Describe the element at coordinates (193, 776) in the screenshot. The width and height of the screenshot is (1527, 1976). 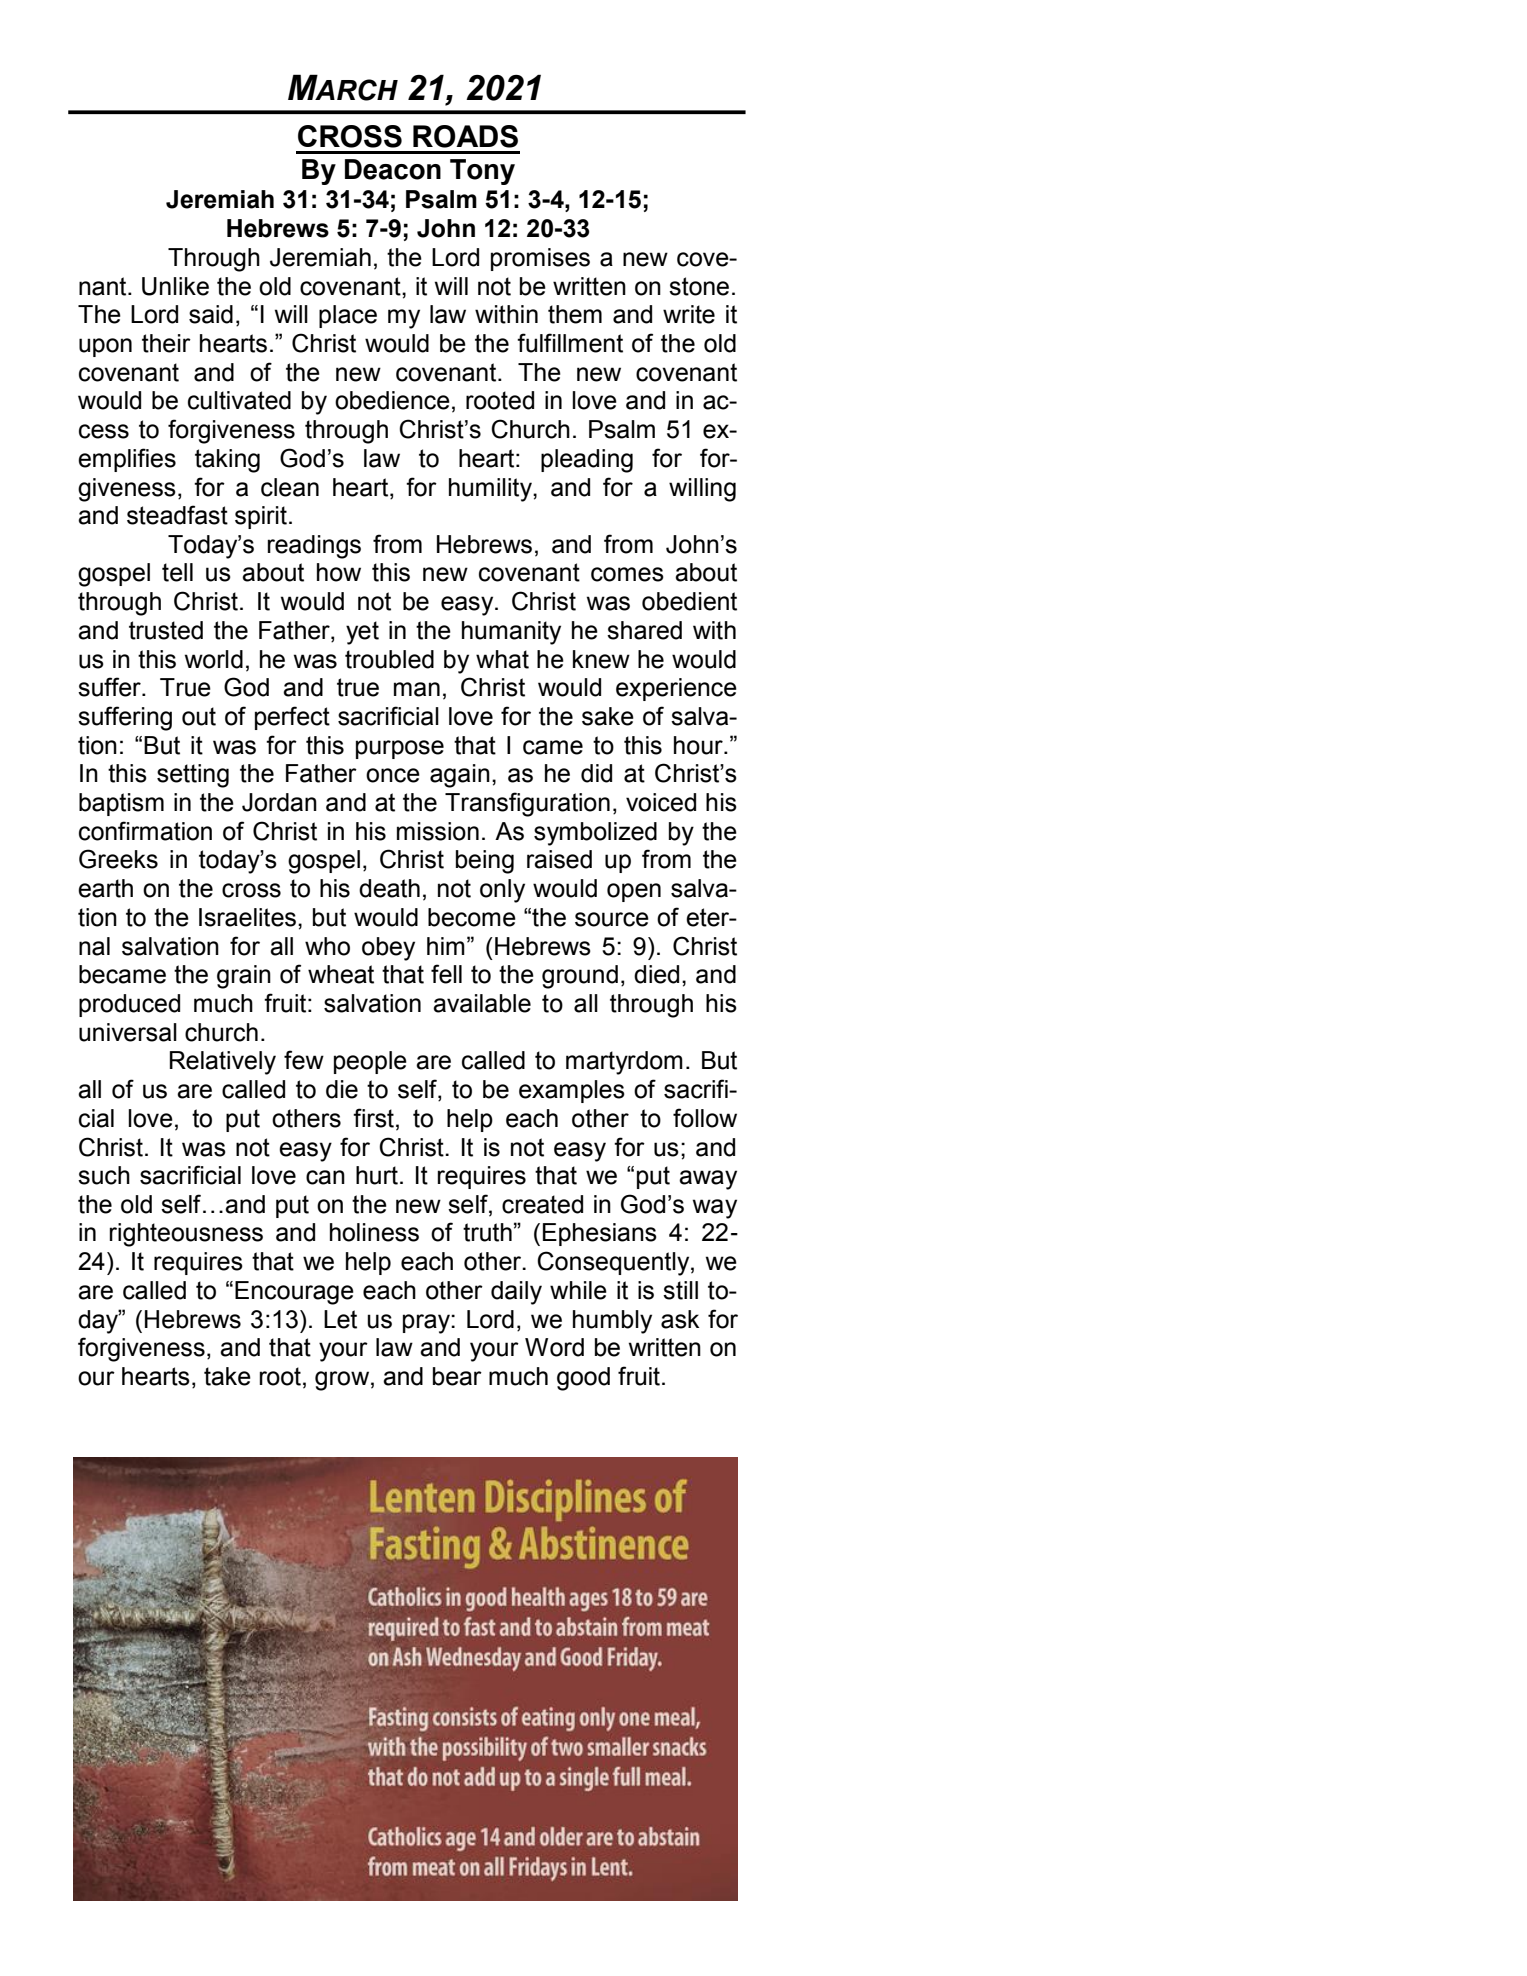
I see `setting` at that location.
